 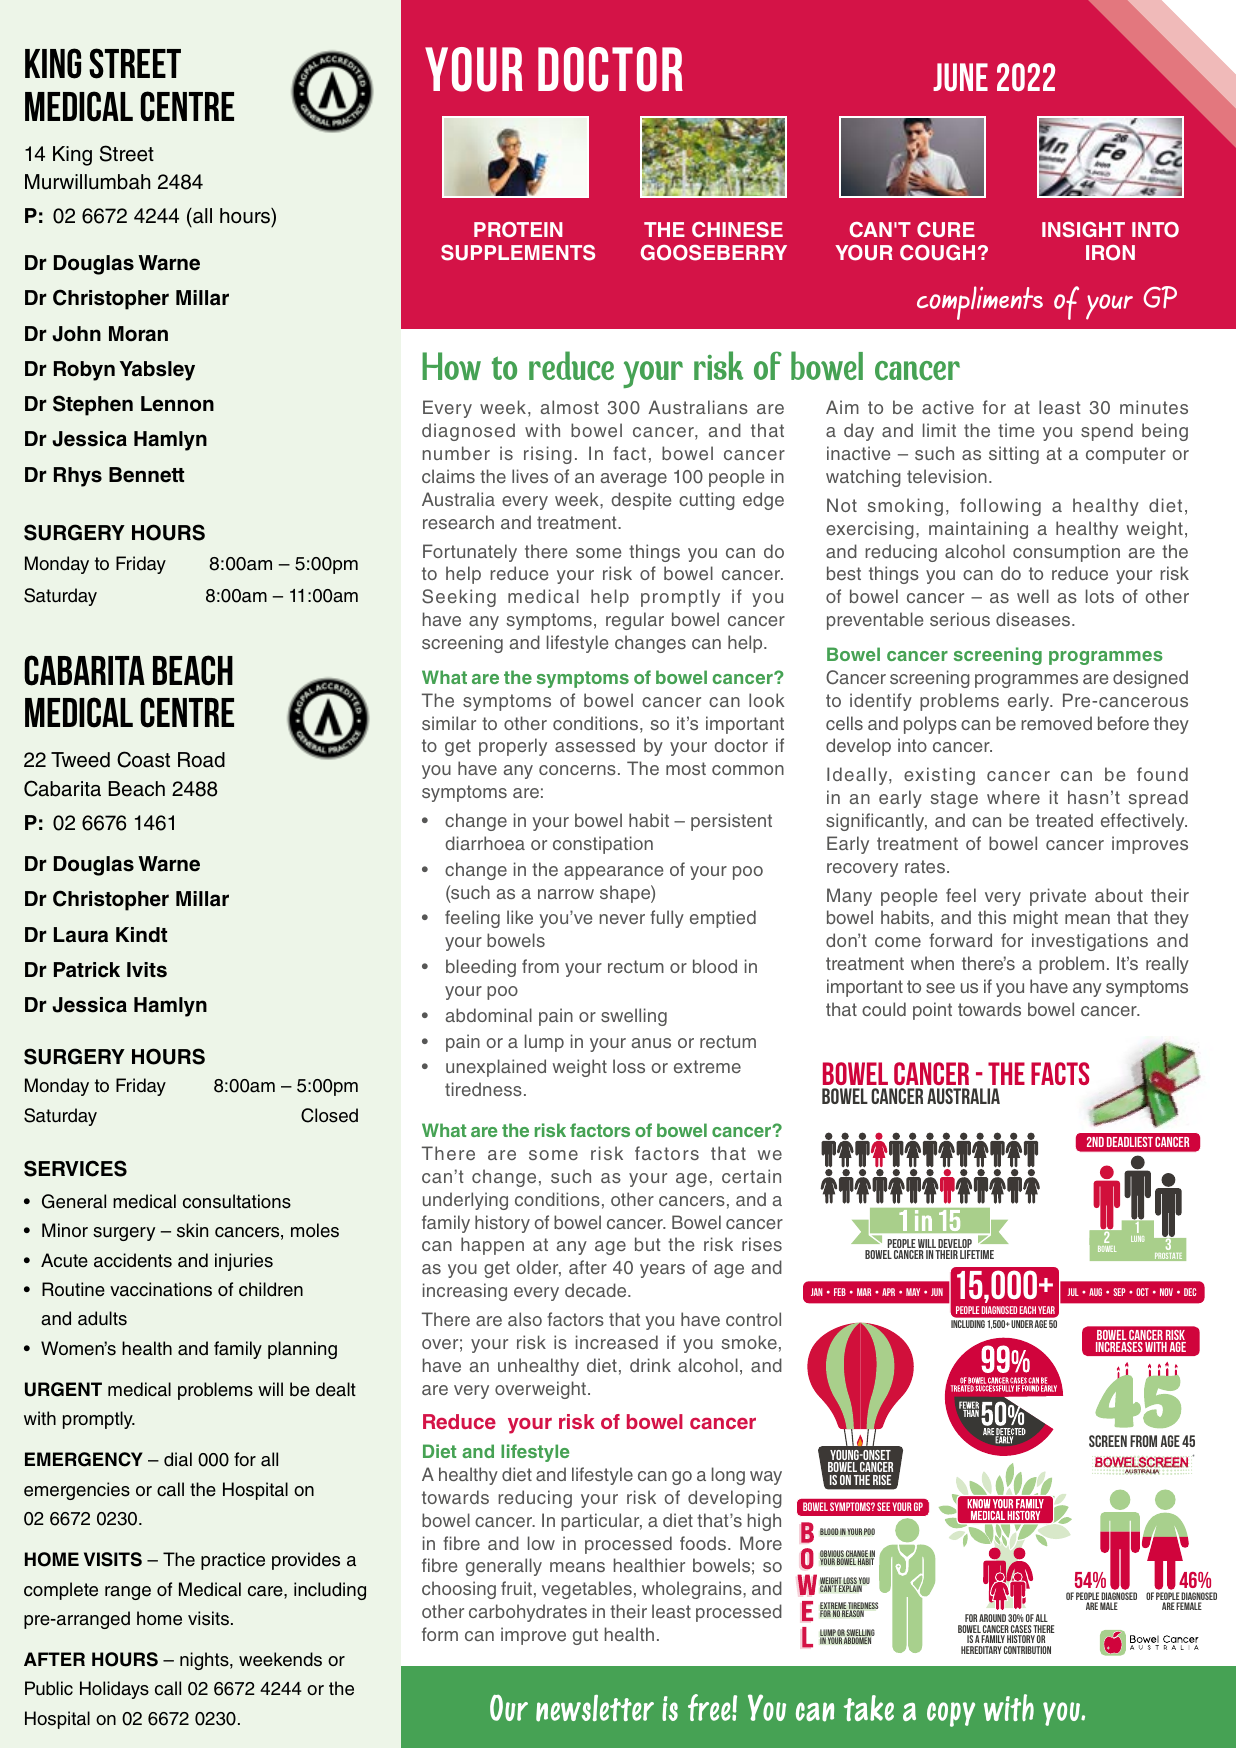 What do you see at coordinates (960, 77) in the screenshot?
I see `JUNE` at bounding box center [960, 77].
